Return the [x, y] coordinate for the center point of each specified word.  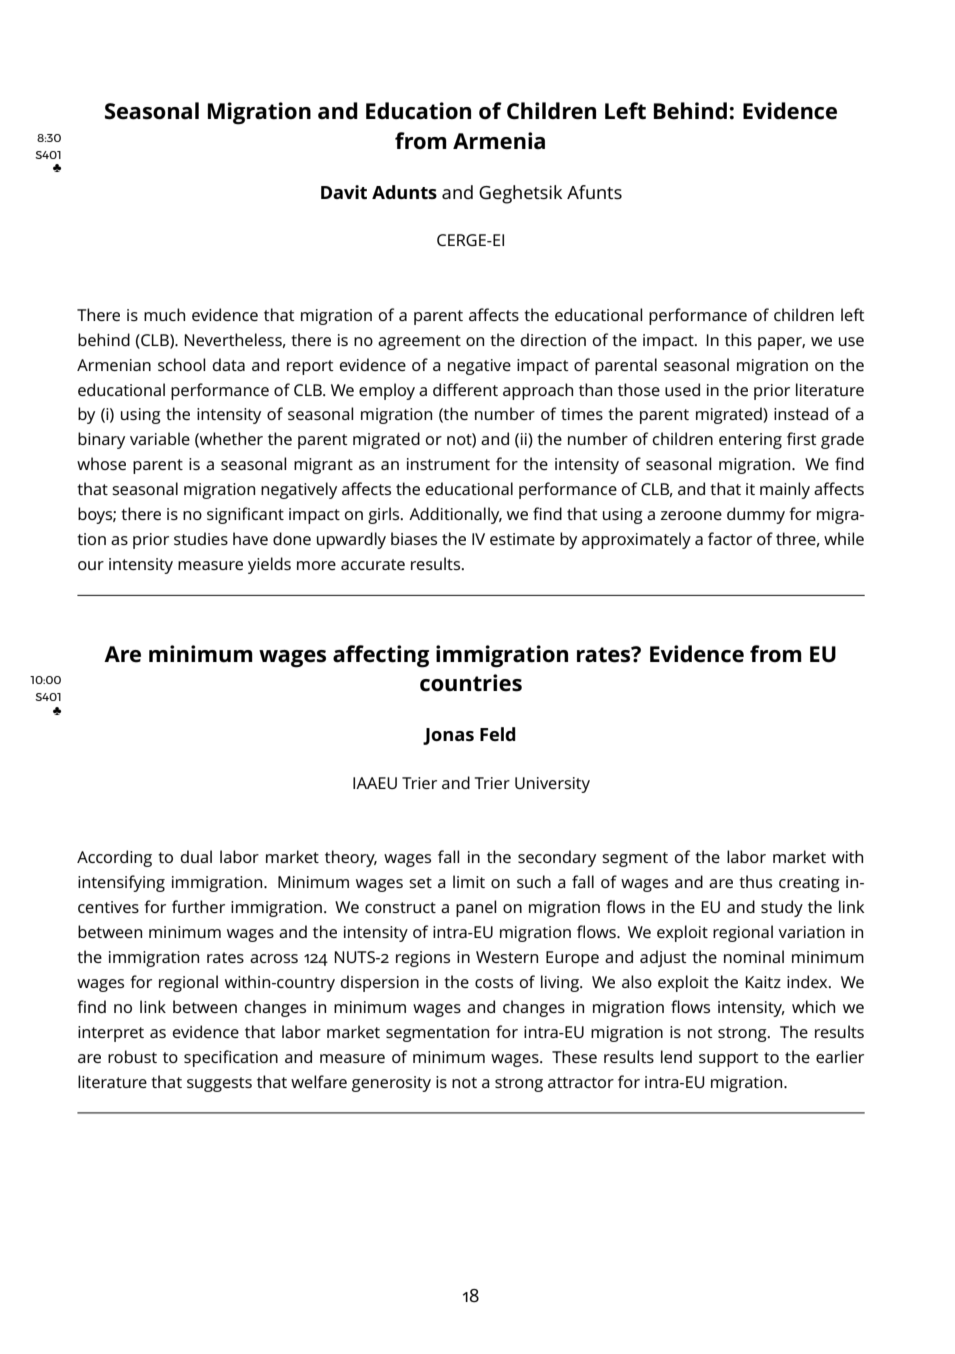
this [738, 339]
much [164, 314]
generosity [391, 1084]
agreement [419, 342]
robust [132, 1056]
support [729, 1059]
